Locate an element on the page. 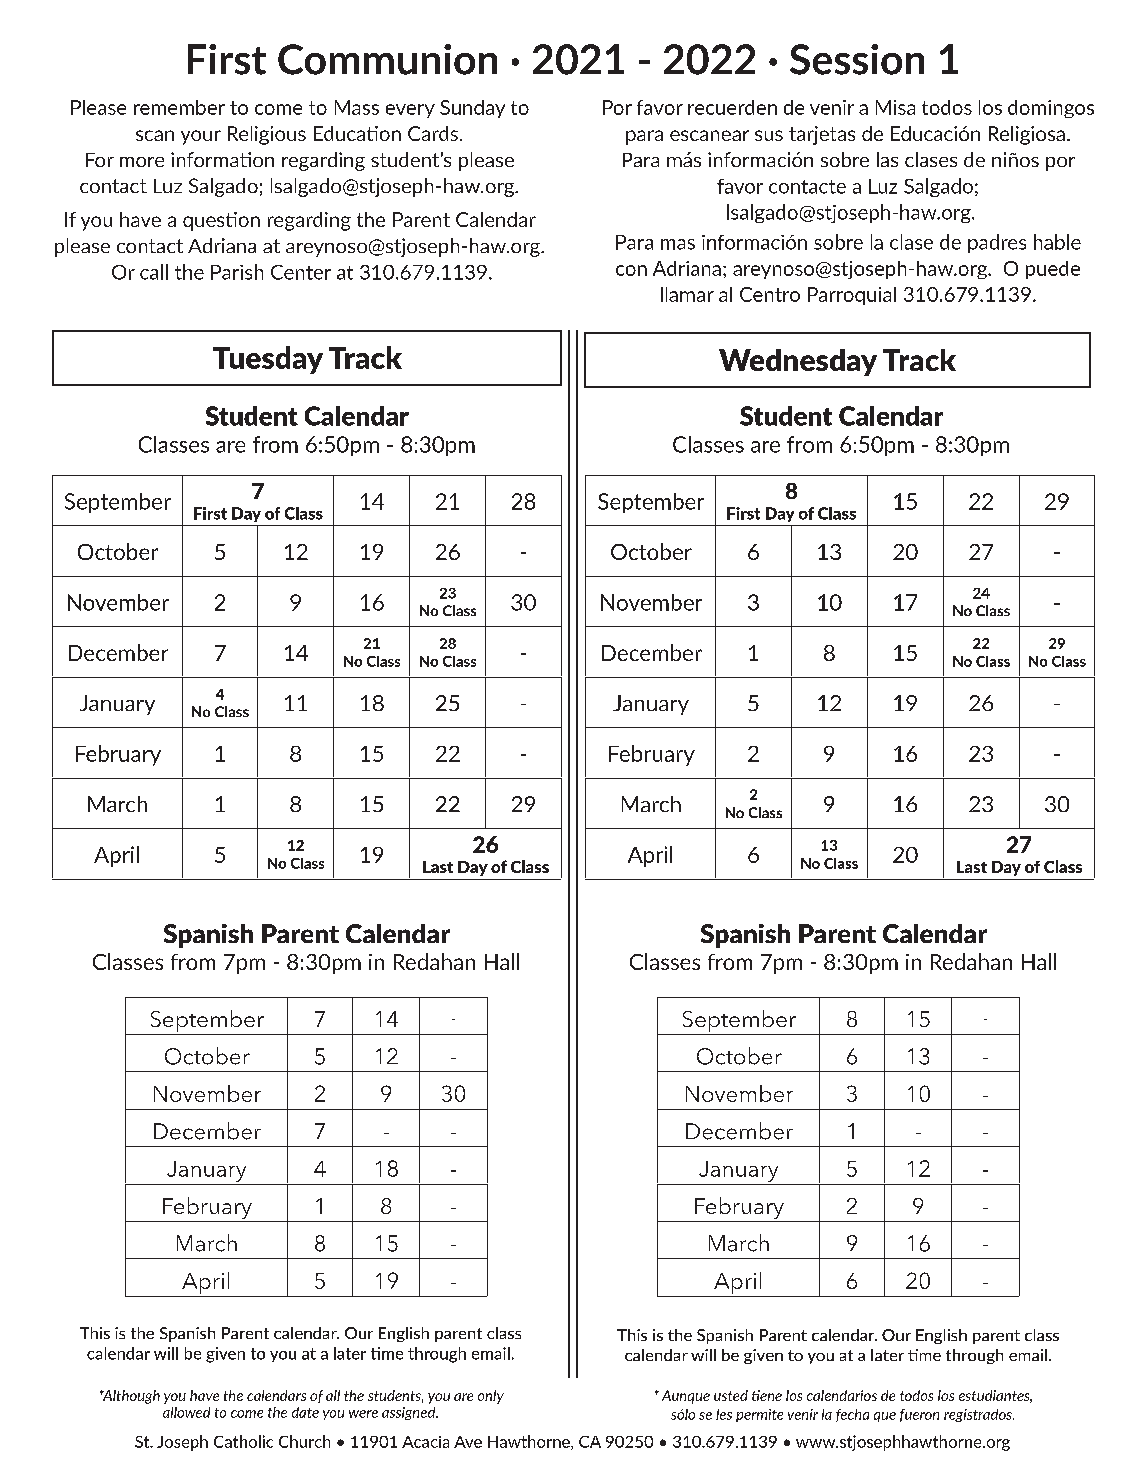 The image size is (1145, 1481). Wednesday is located at coordinates (798, 362).
